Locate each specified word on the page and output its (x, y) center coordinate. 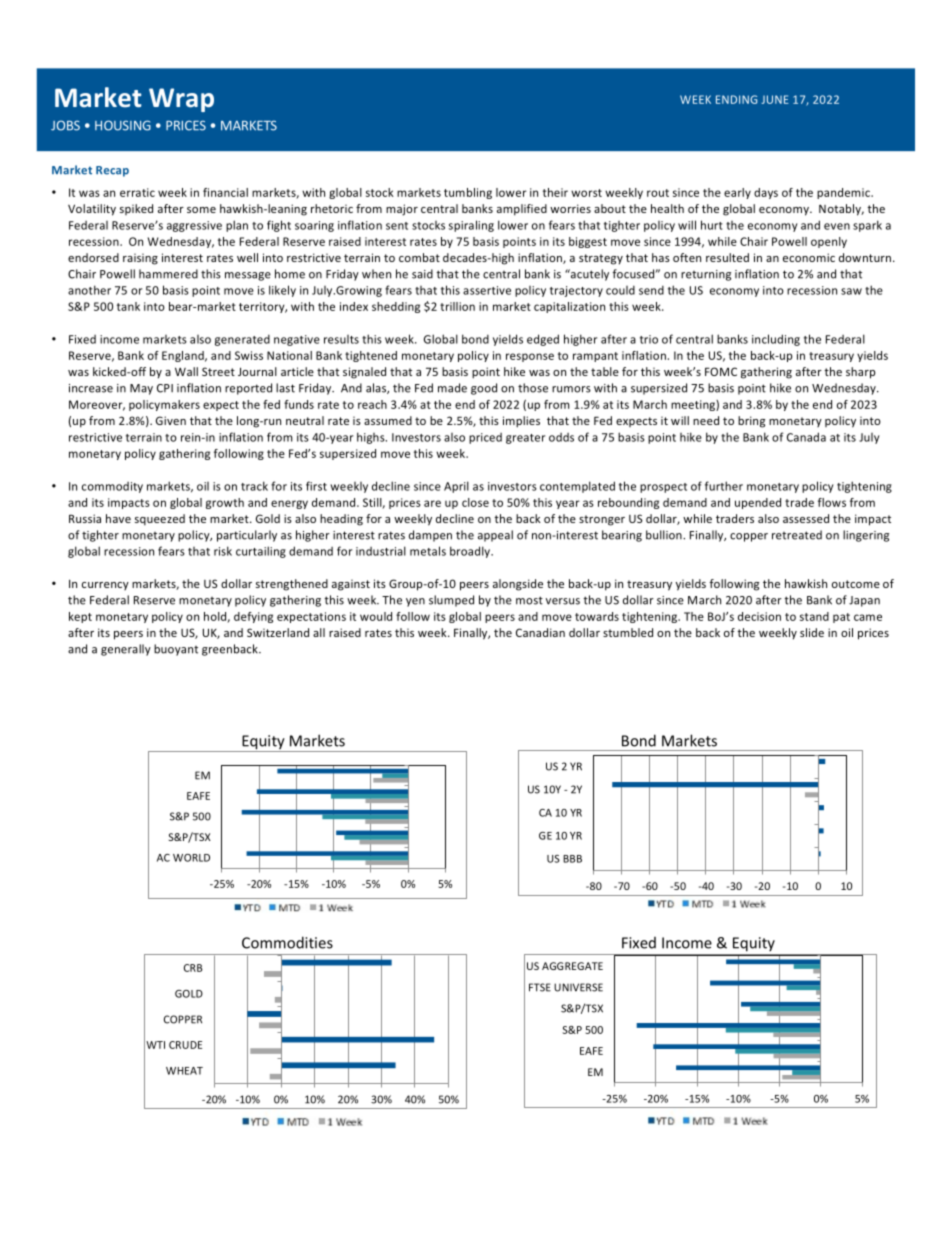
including (776, 340)
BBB (572, 859)
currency (105, 586)
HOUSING (123, 125)
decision (759, 616)
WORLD (191, 858)
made (452, 388)
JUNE (775, 99)
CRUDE (185, 1045)
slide (812, 632)
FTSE (540, 987)
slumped (451, 601)
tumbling (468, 193)
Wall (186, 371)
